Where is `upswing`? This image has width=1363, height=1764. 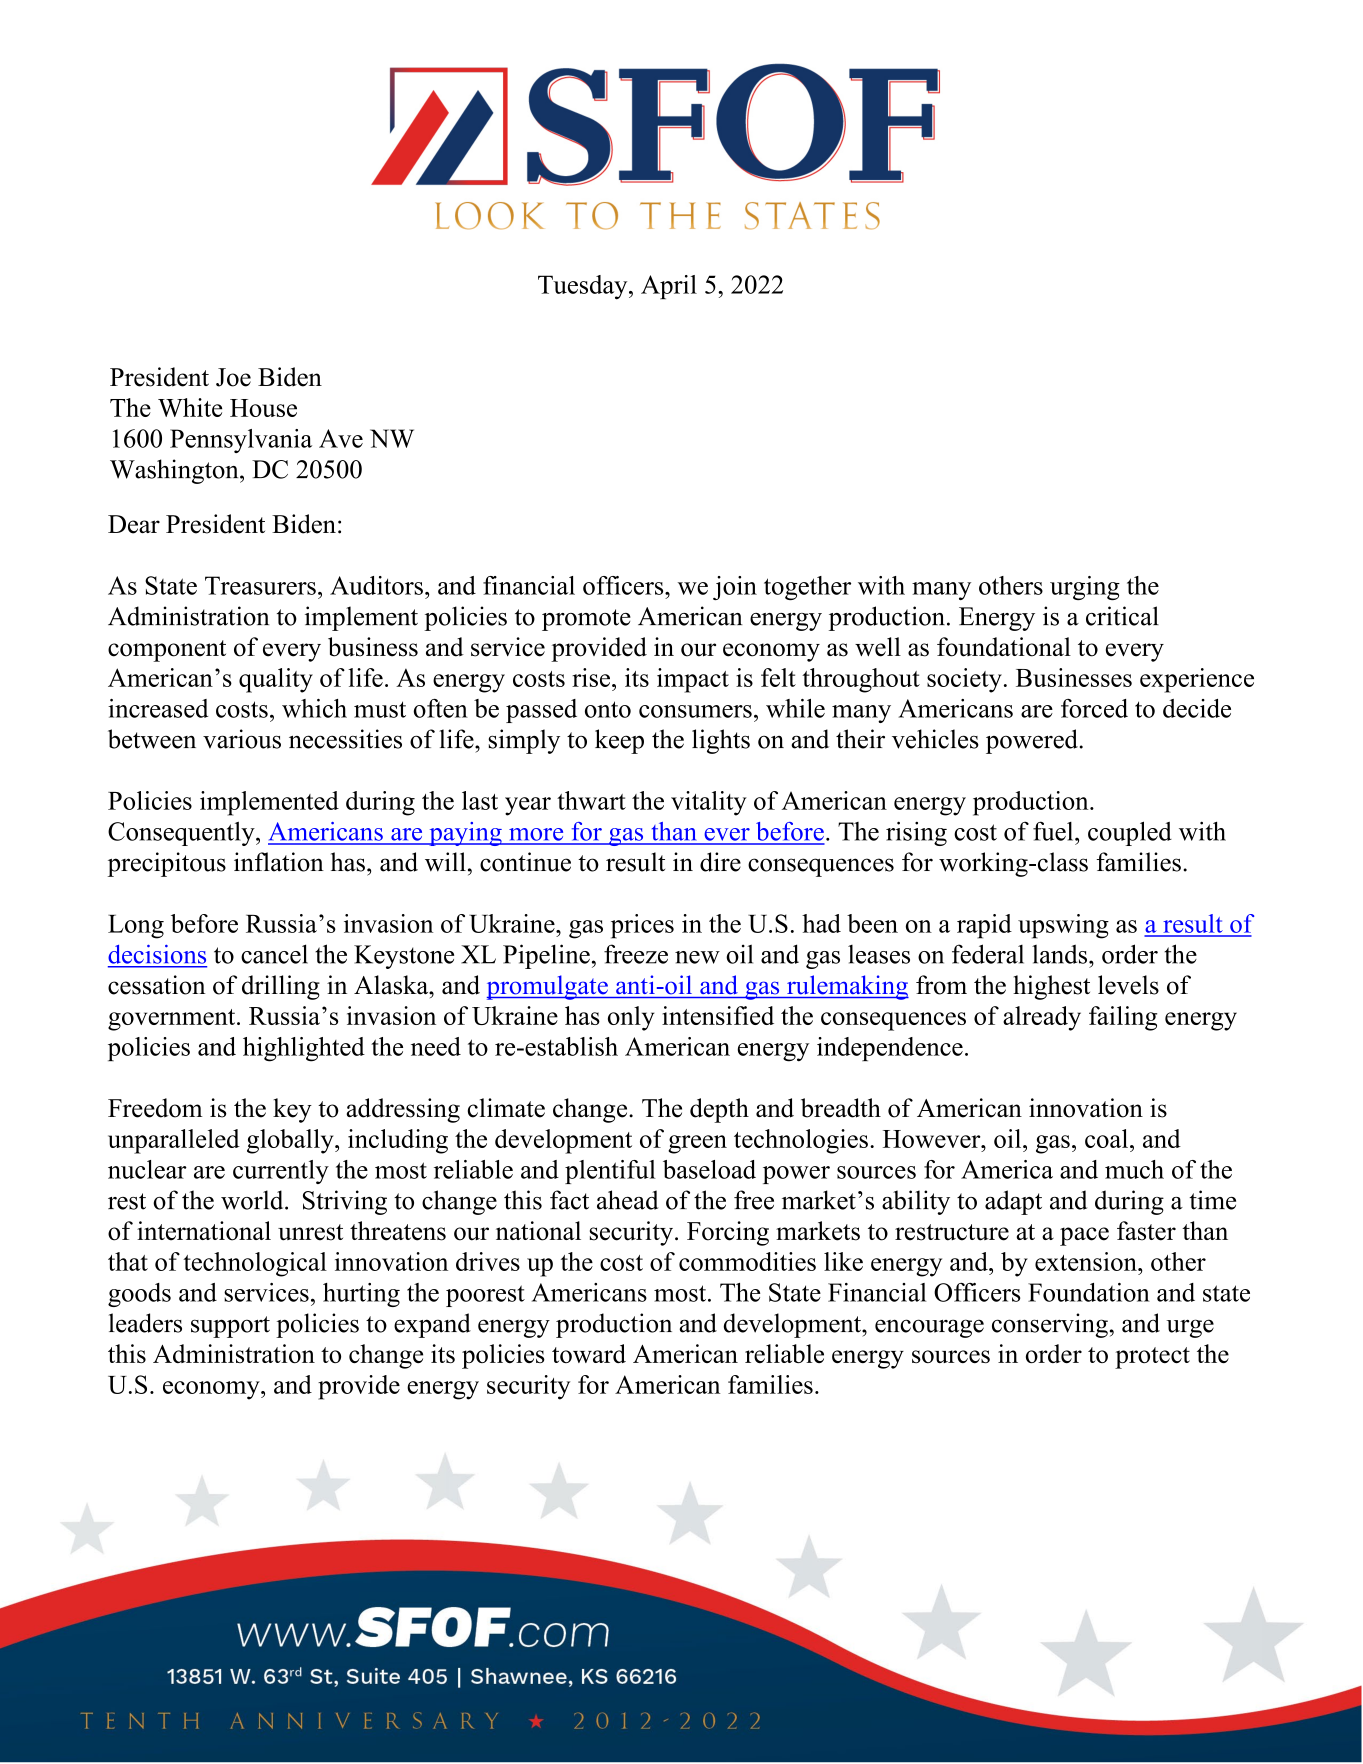
upswing is located at coordinates (1063, 926).
